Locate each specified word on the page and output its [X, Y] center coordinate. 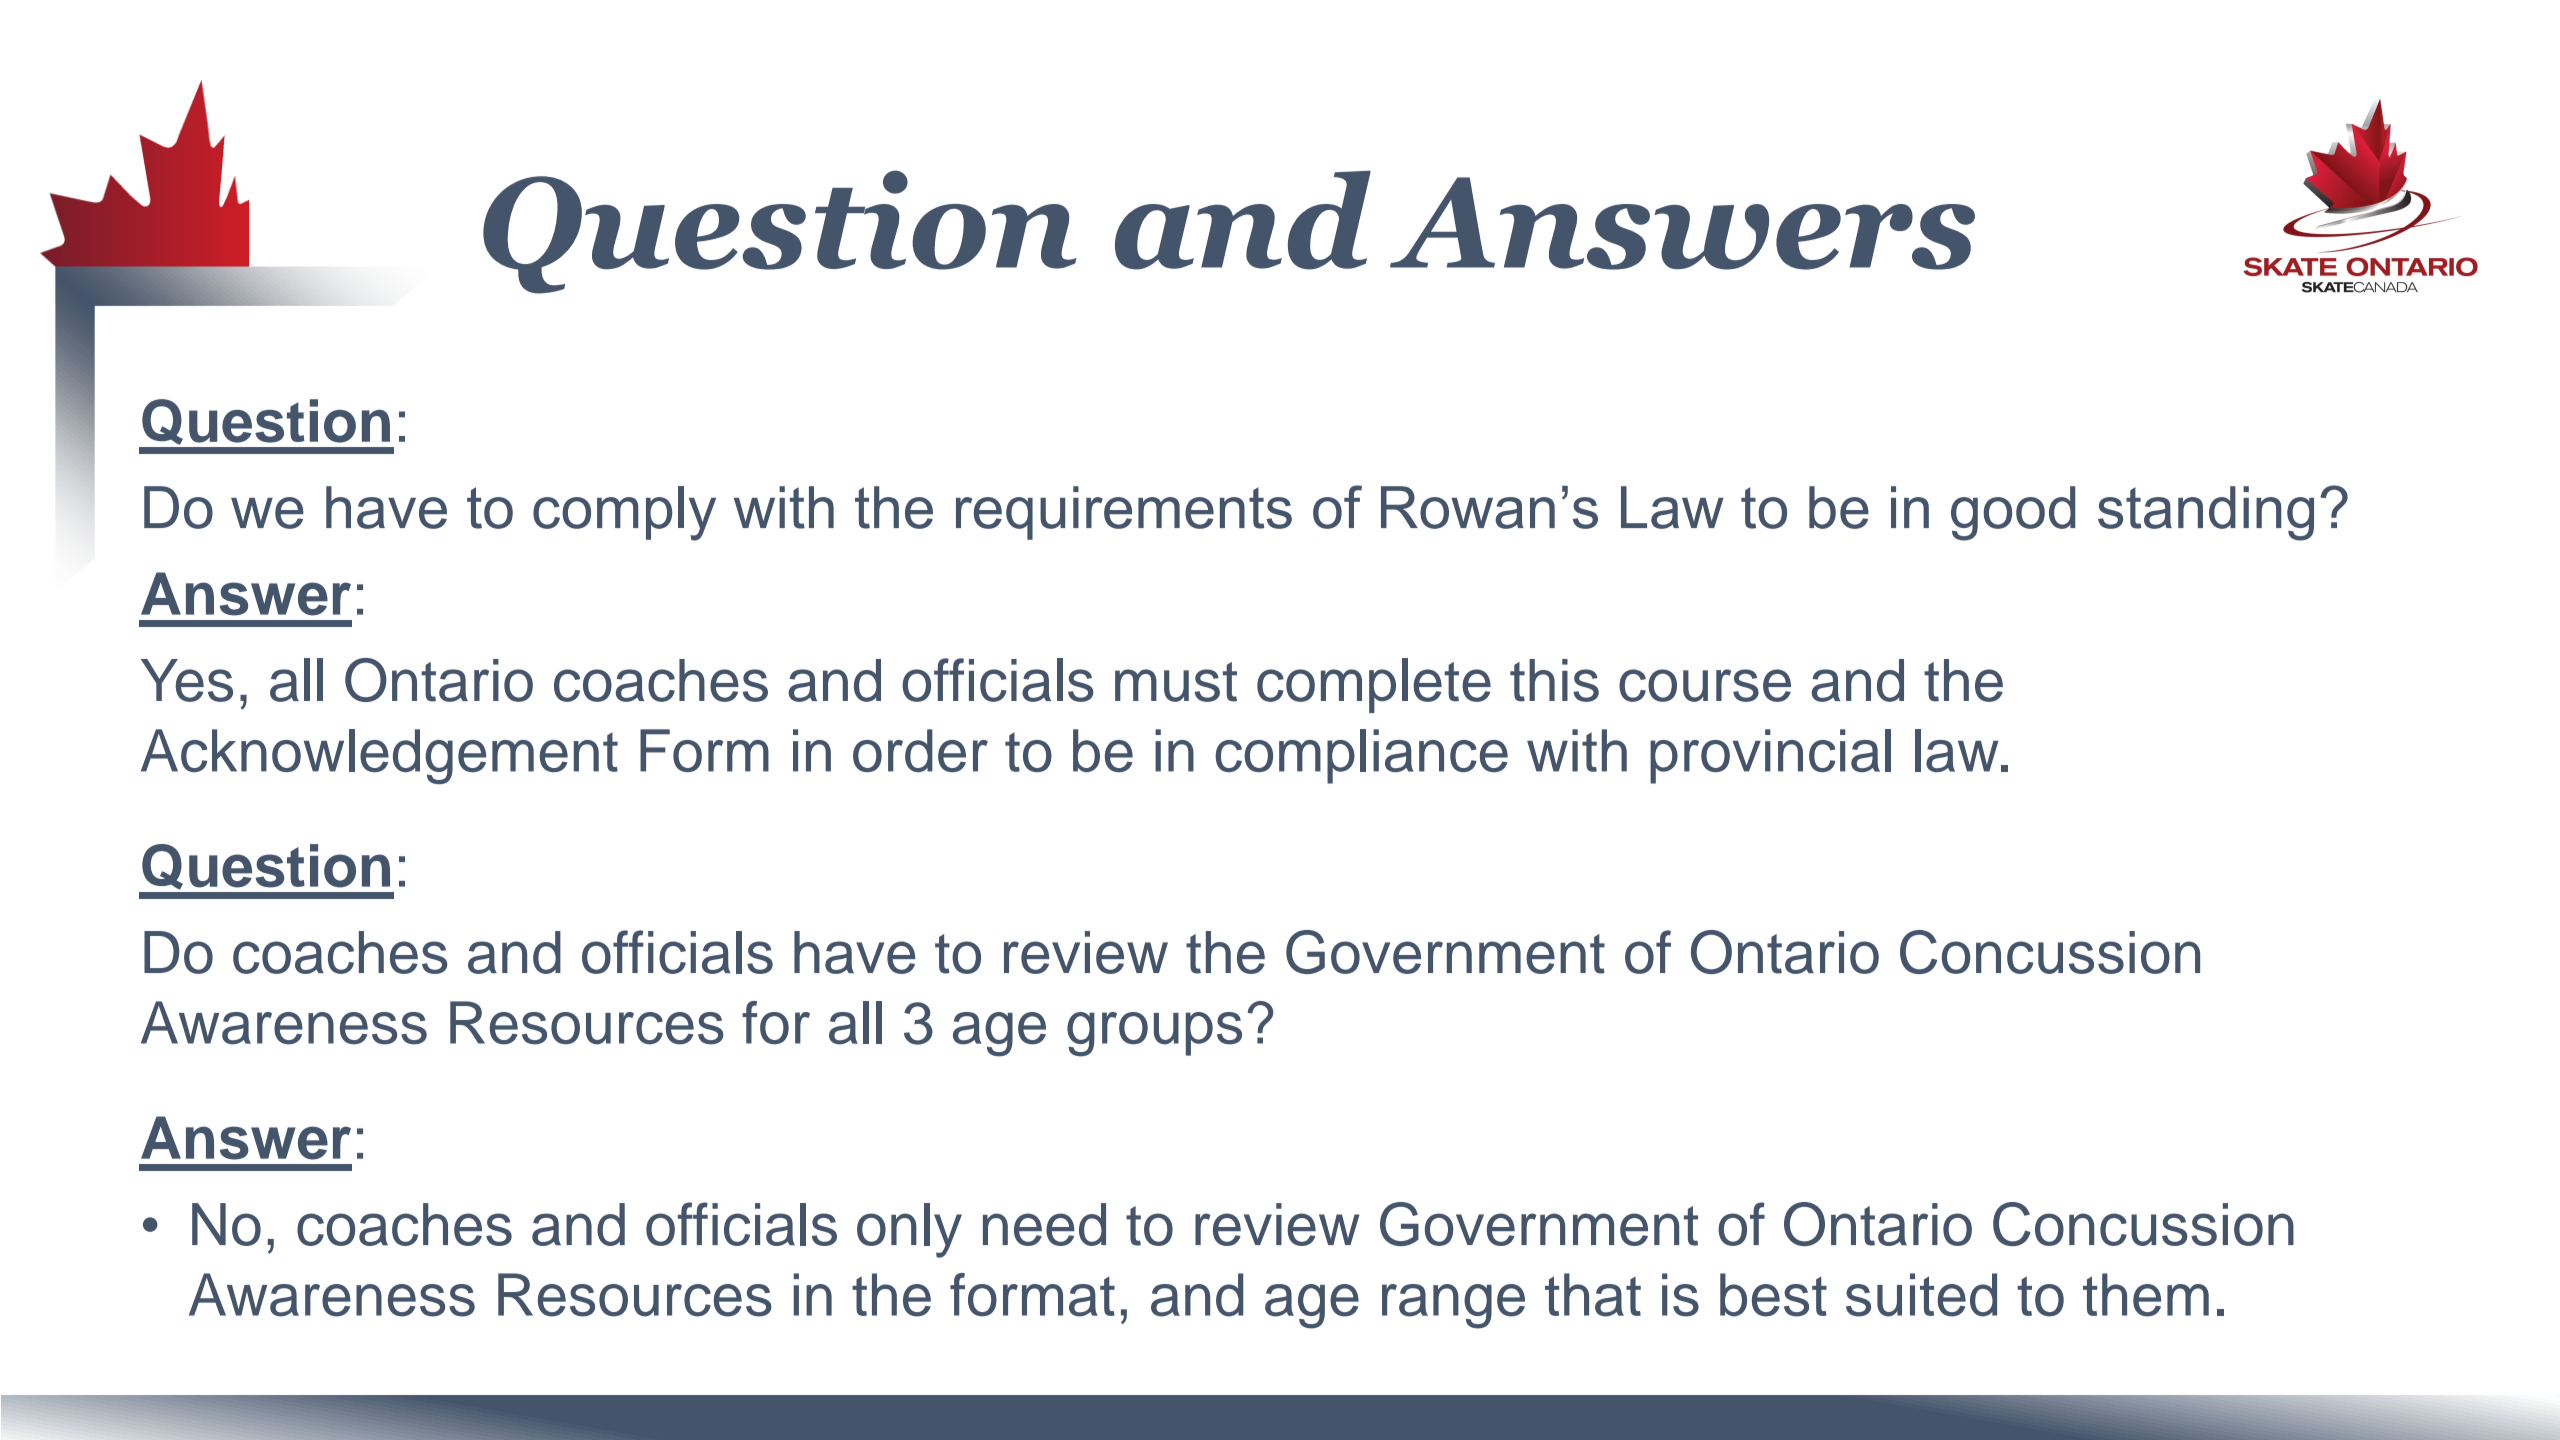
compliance [1361, 756]
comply [624, 513]
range [1453, 1306]
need [1044, 1224]
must [1176, 682]
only [909, 1230]
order [920, 750]
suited [1921, 1295]
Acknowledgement [379, 756]
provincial [1770, 756]
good [2013, 513]
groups [1154, 1034]
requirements [1124, 513]
